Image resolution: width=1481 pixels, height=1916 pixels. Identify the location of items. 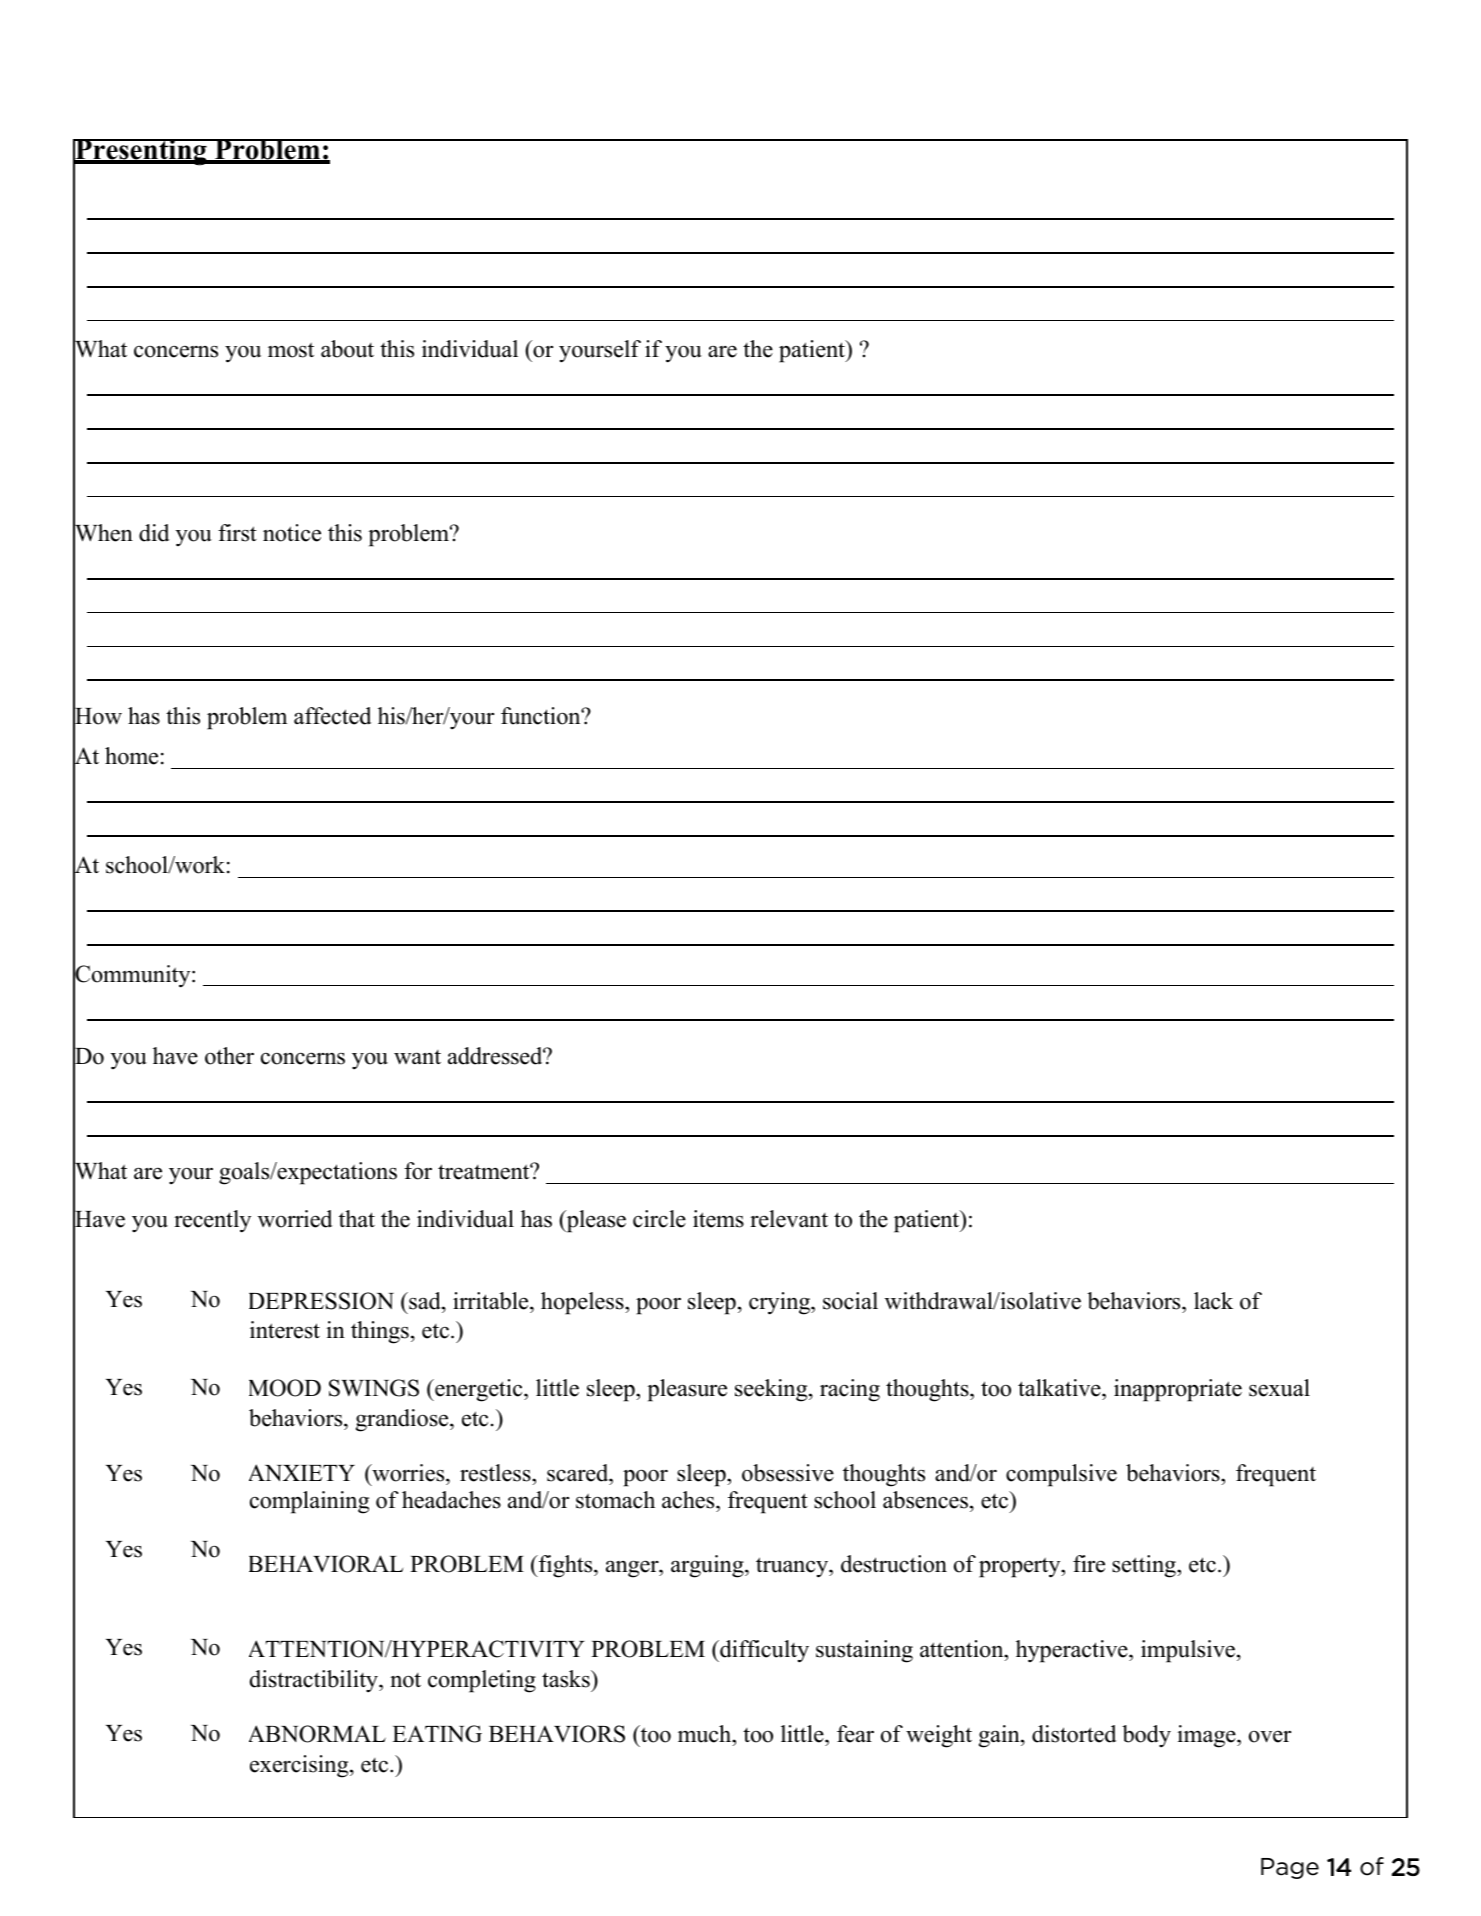
(718, 1219).
